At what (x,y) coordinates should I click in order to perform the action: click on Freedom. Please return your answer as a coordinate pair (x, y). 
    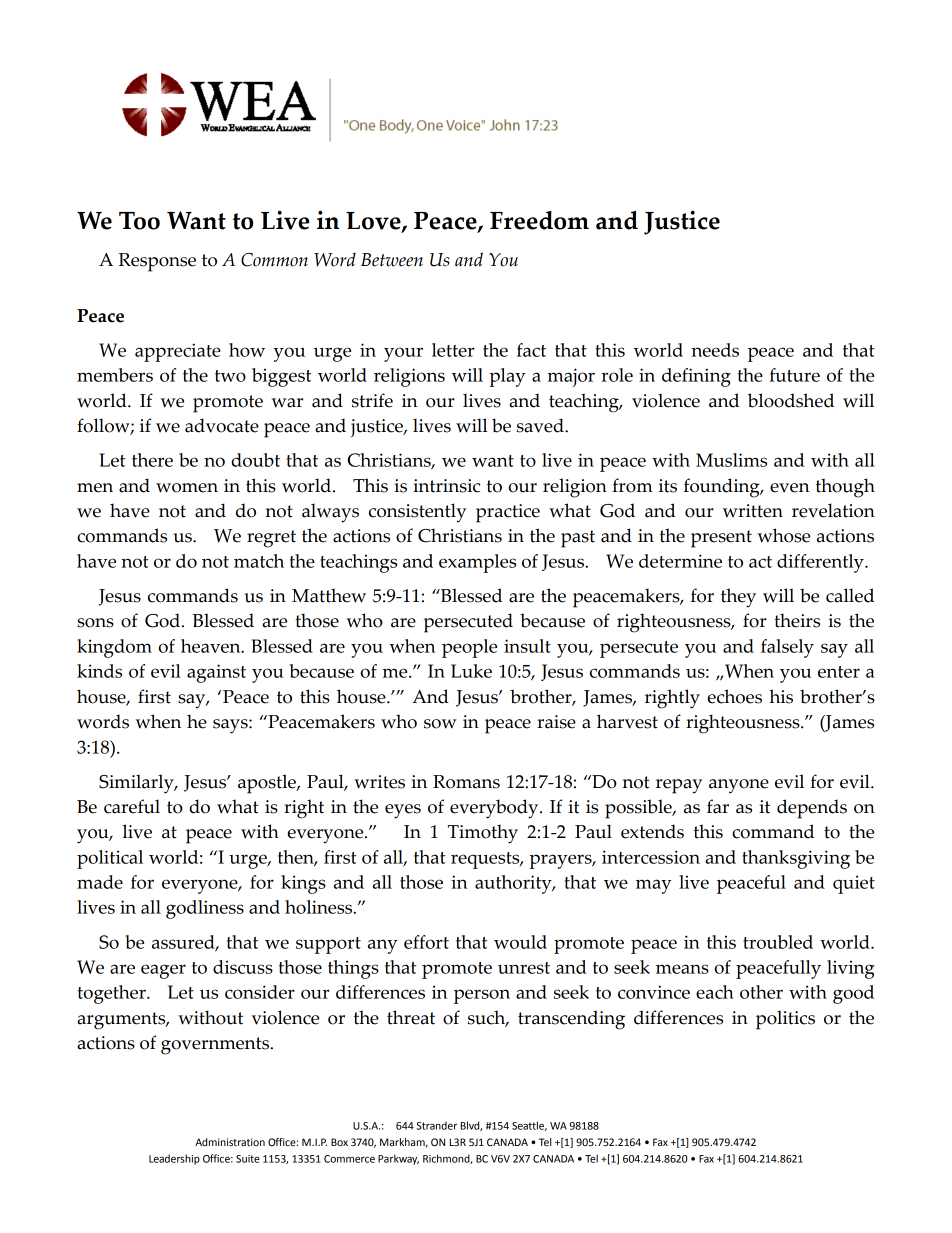
    Looking at the image, I should click on (539, 220).
